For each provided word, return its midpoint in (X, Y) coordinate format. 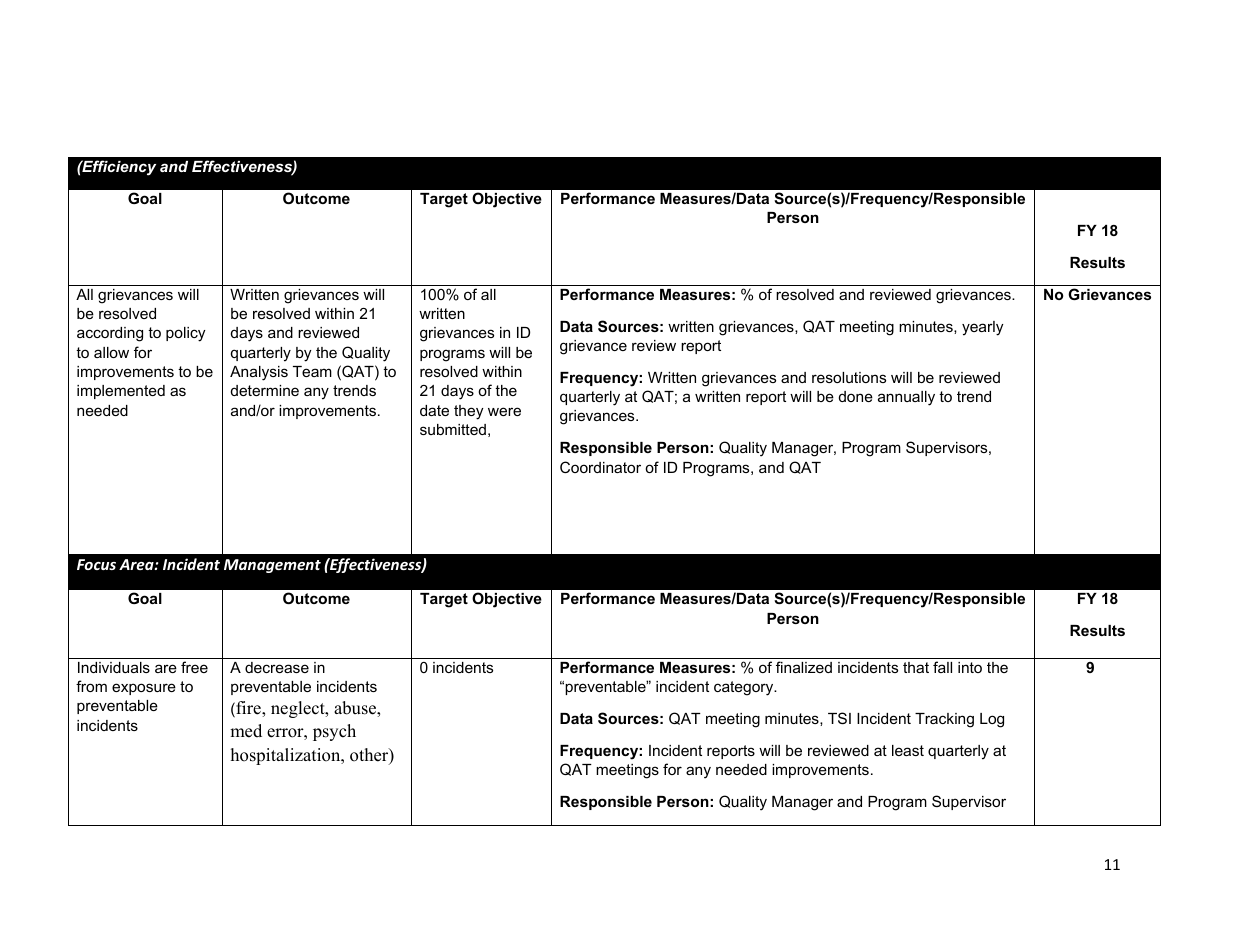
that (916, 667)
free (194, 667)
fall (942, 667)
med (246, 731)
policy (185, 334)
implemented (121, 392)
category (745, 688)
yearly (982, 328)
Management (272, 566)
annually (906, 398)
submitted (453, 429)
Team (312, 371)
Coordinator (600, 467)
